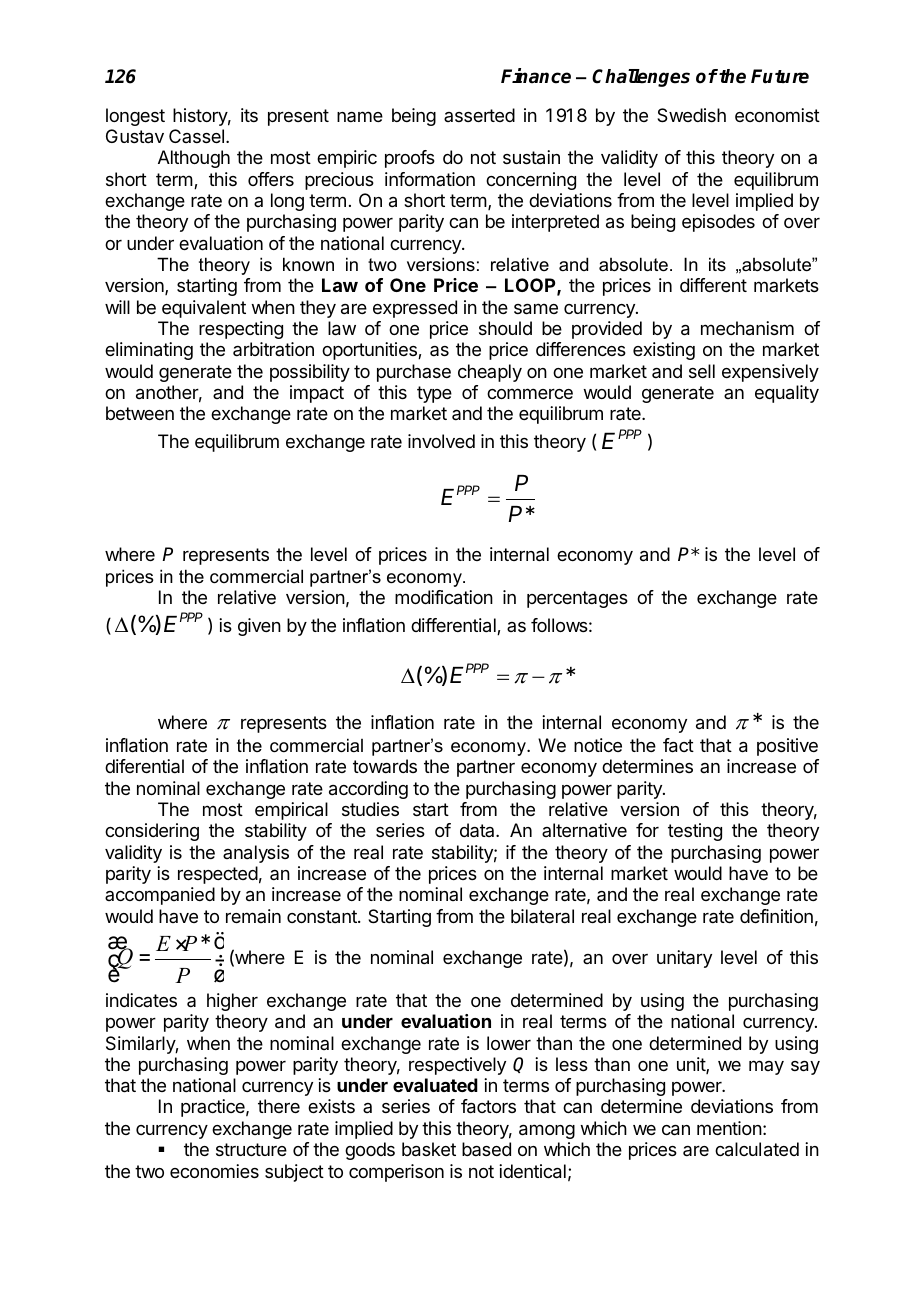 The image size is (924, 1314). Describe the element at coordinates (196, 136) in the document. I see `Cassel` at that location.
